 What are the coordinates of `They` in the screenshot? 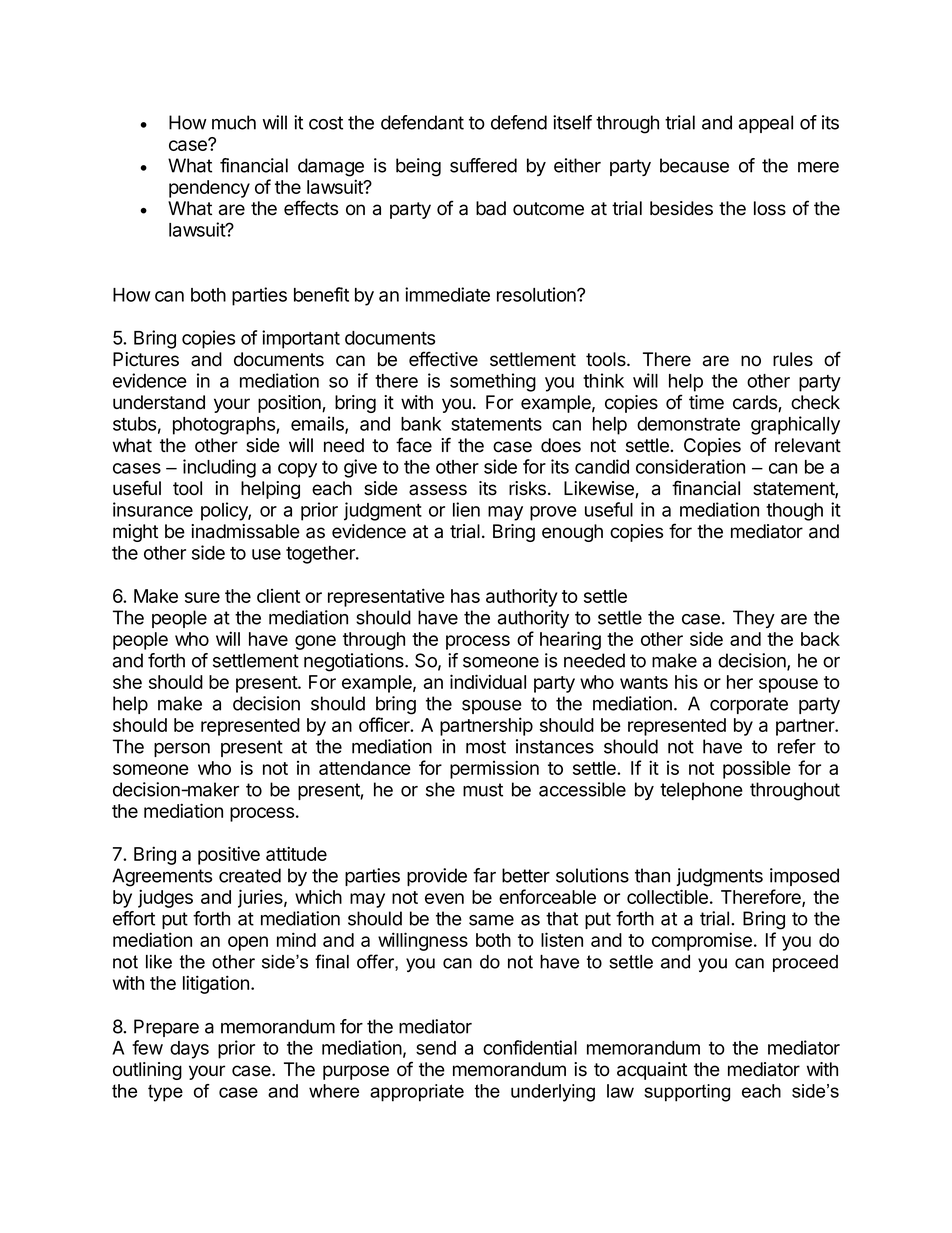 It's located at (754, 619).
